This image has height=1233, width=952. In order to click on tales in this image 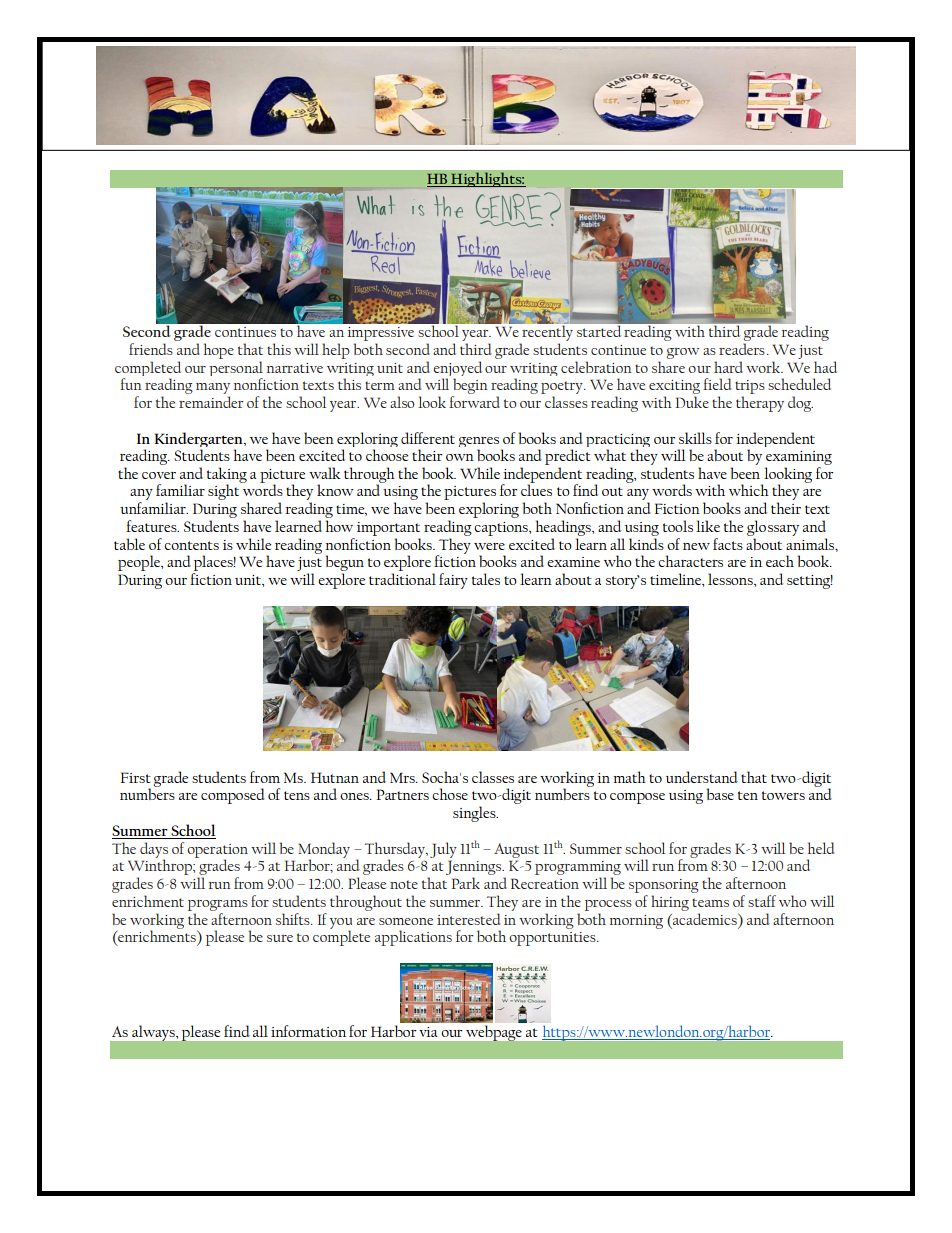, I will do `click(486, 579)`.
